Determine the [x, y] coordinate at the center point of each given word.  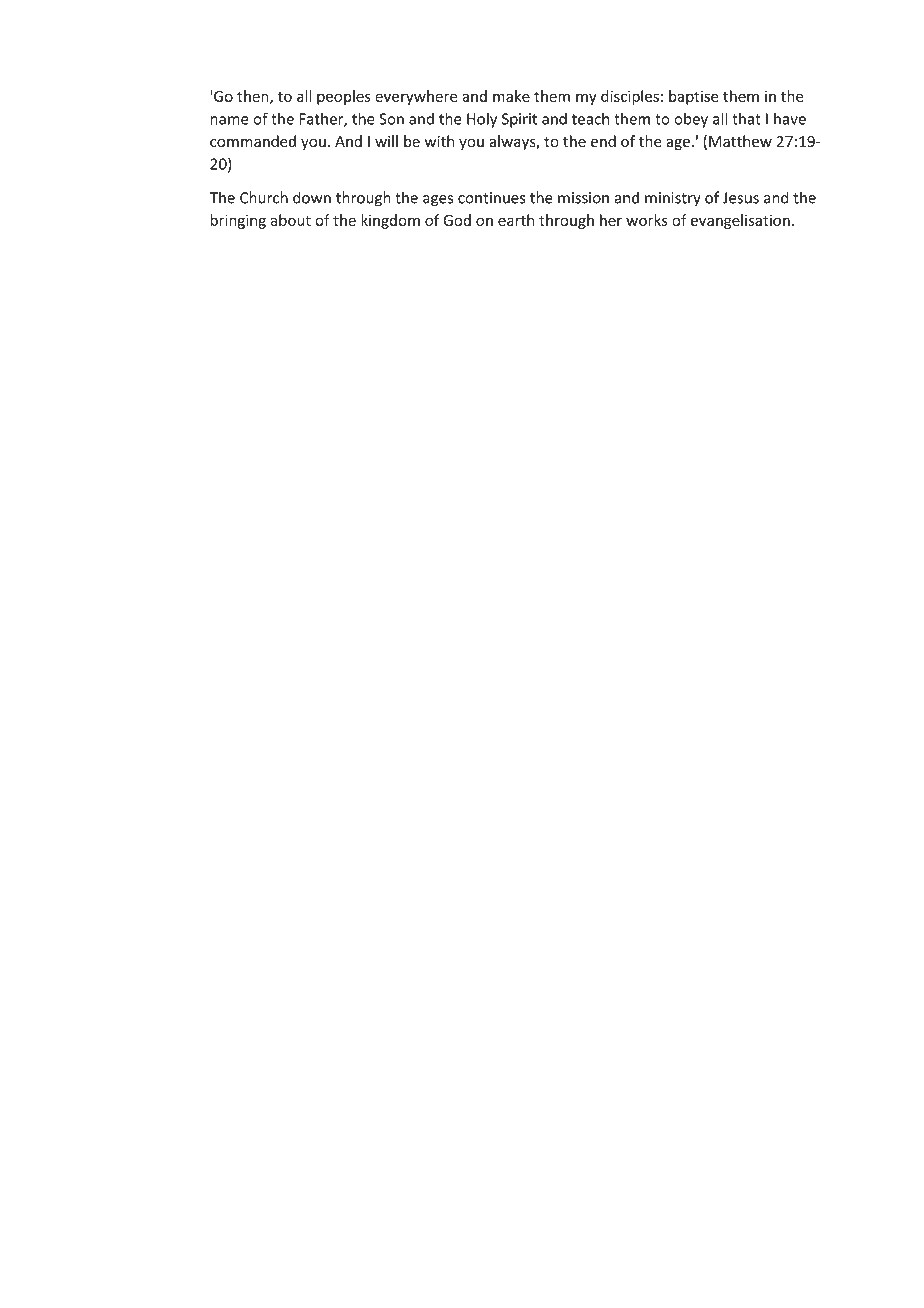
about [291, 220]
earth [516, 220]
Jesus [741, 198]
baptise [694, 97]
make [511, 96]
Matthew [740, 141]
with [439, 141]
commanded [253, 141]
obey [691, 120]
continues [492, 198]
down [312, 197]
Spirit [519, 120]
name [230, 120]
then [254, 97]
